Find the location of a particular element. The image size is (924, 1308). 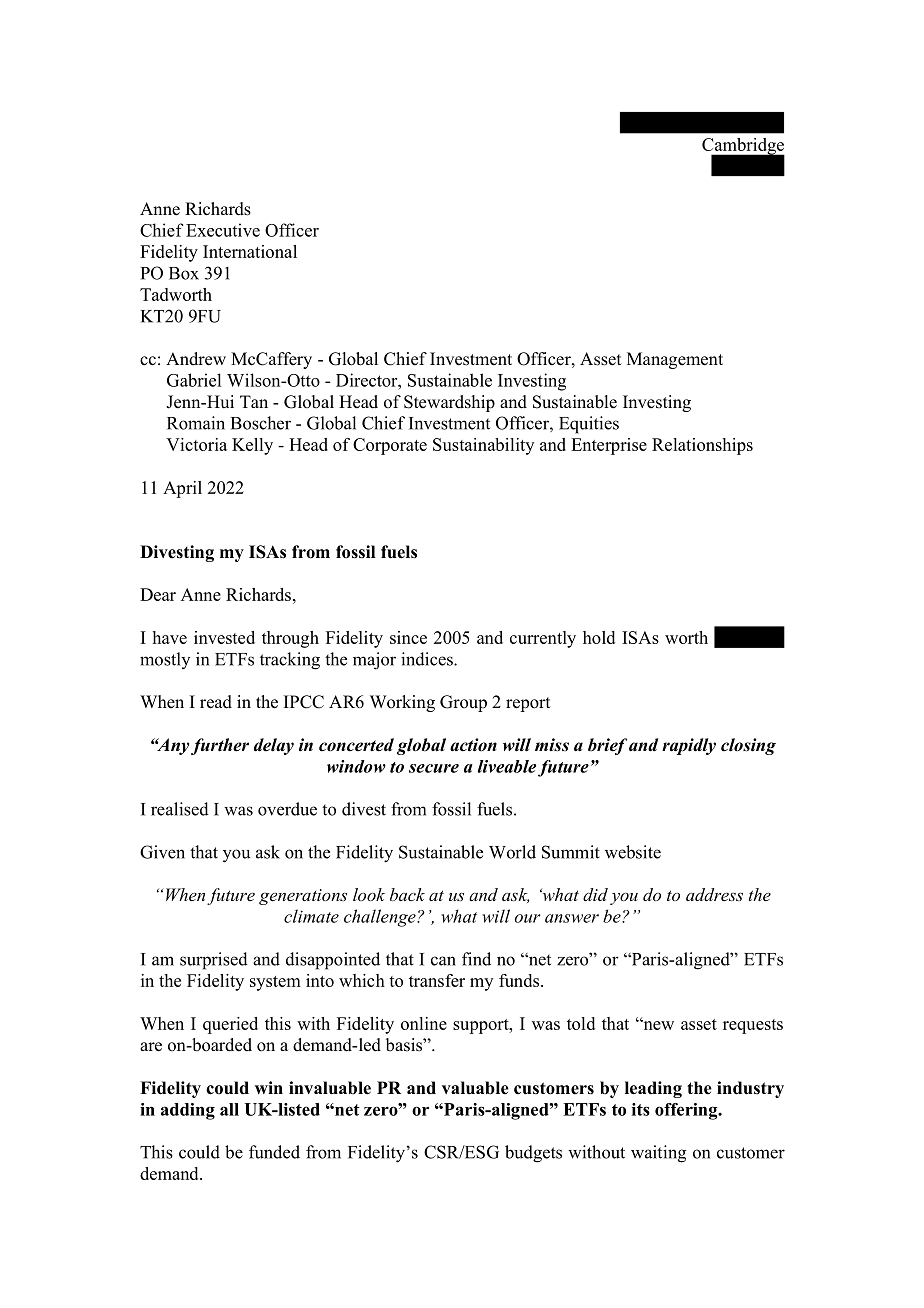

adding is located at coordinates (188, 1111).
